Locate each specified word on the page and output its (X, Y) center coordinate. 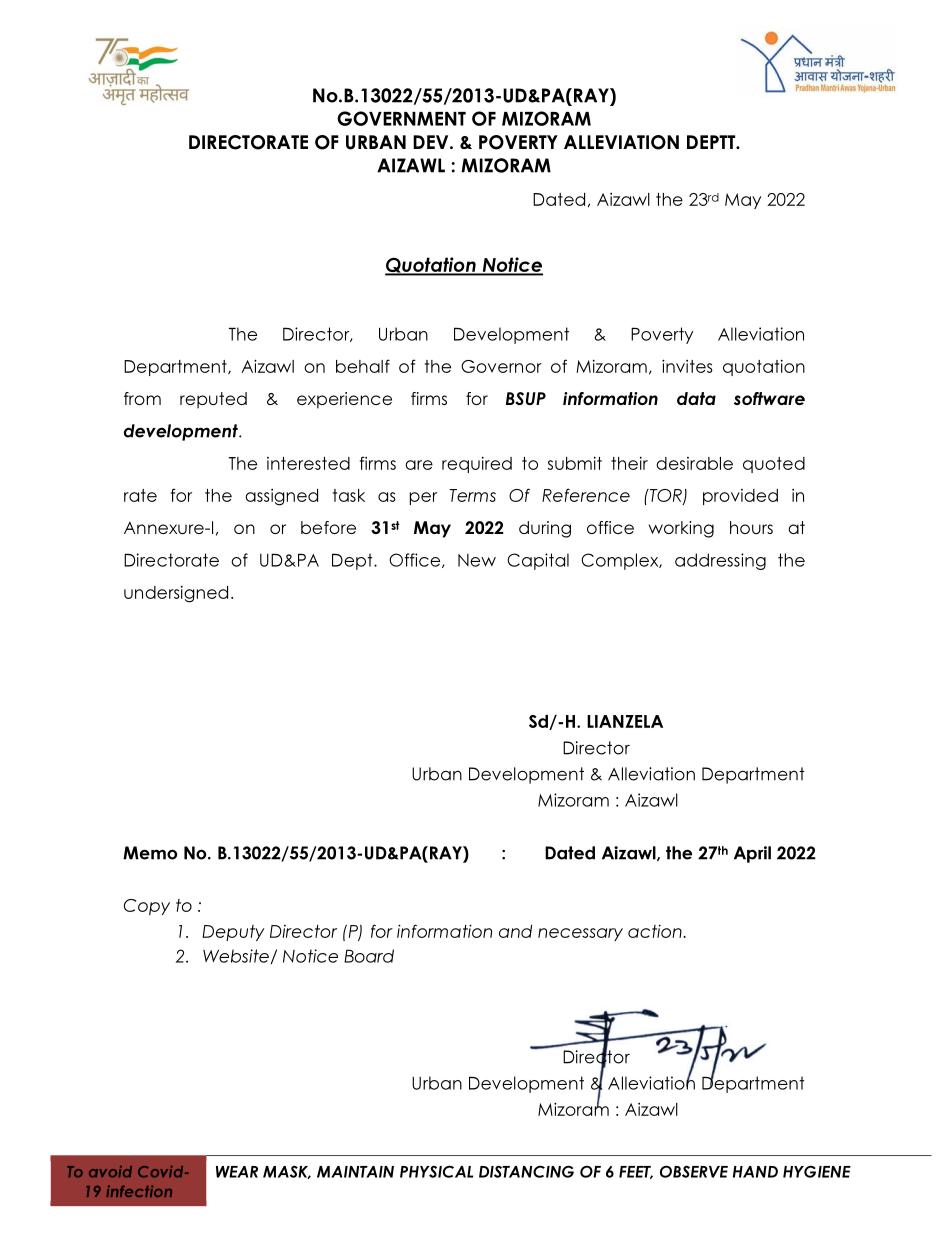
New (477, 560)
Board (369, 956)
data (696, 398)
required (477, 464)
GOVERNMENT (401, 118)
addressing (720, 561)
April (752, 854)
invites (687, 366)
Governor (501, 366)
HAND (755, 1172)
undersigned (176, 594)
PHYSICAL (436, 1171)
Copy (147, 907)
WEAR (237, 1172)
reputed (213, 400)
